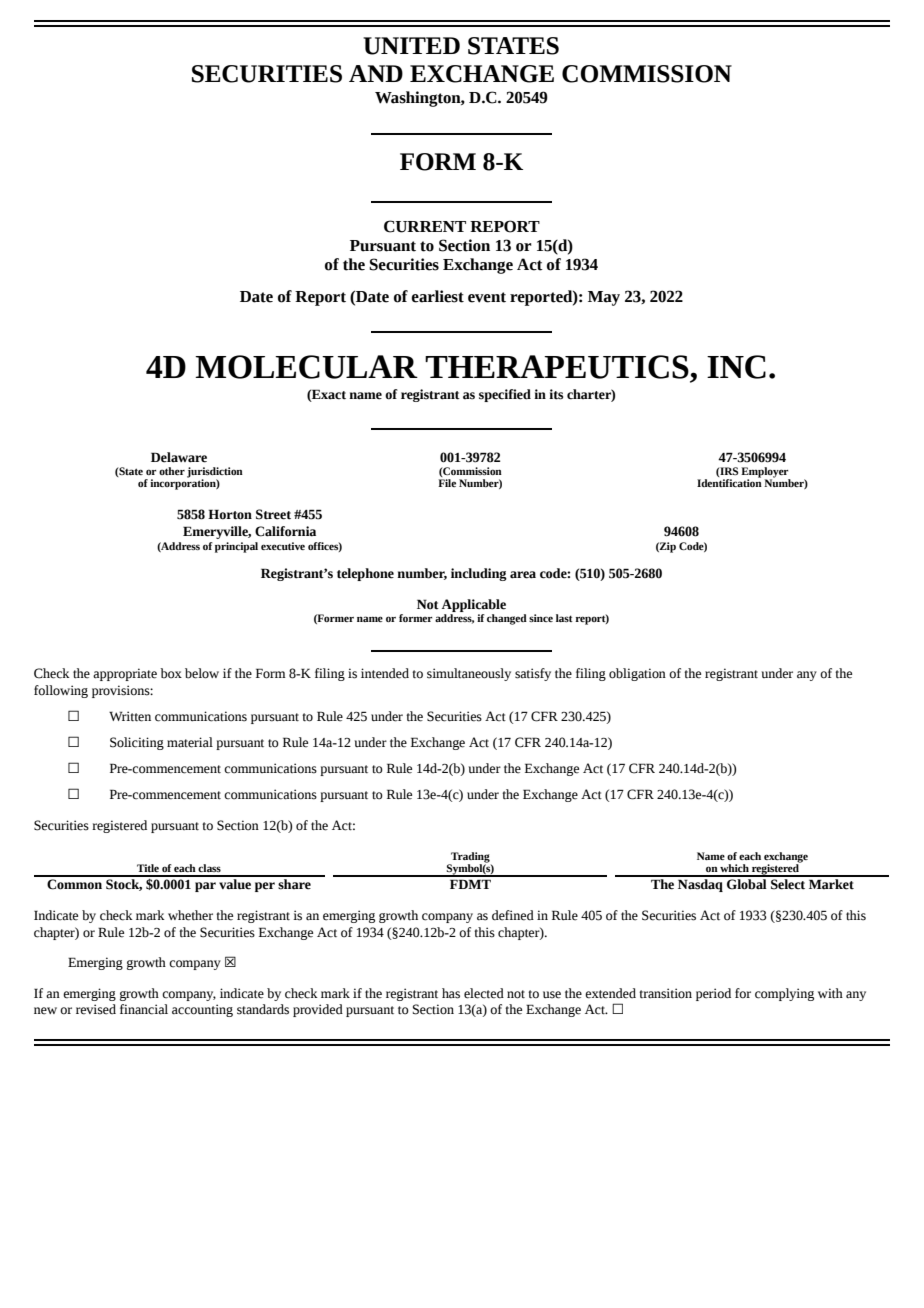  What do you see at coordinates (144, 1009) in the screenshot?
I see `financial` at bounding box center [144, 1009].
